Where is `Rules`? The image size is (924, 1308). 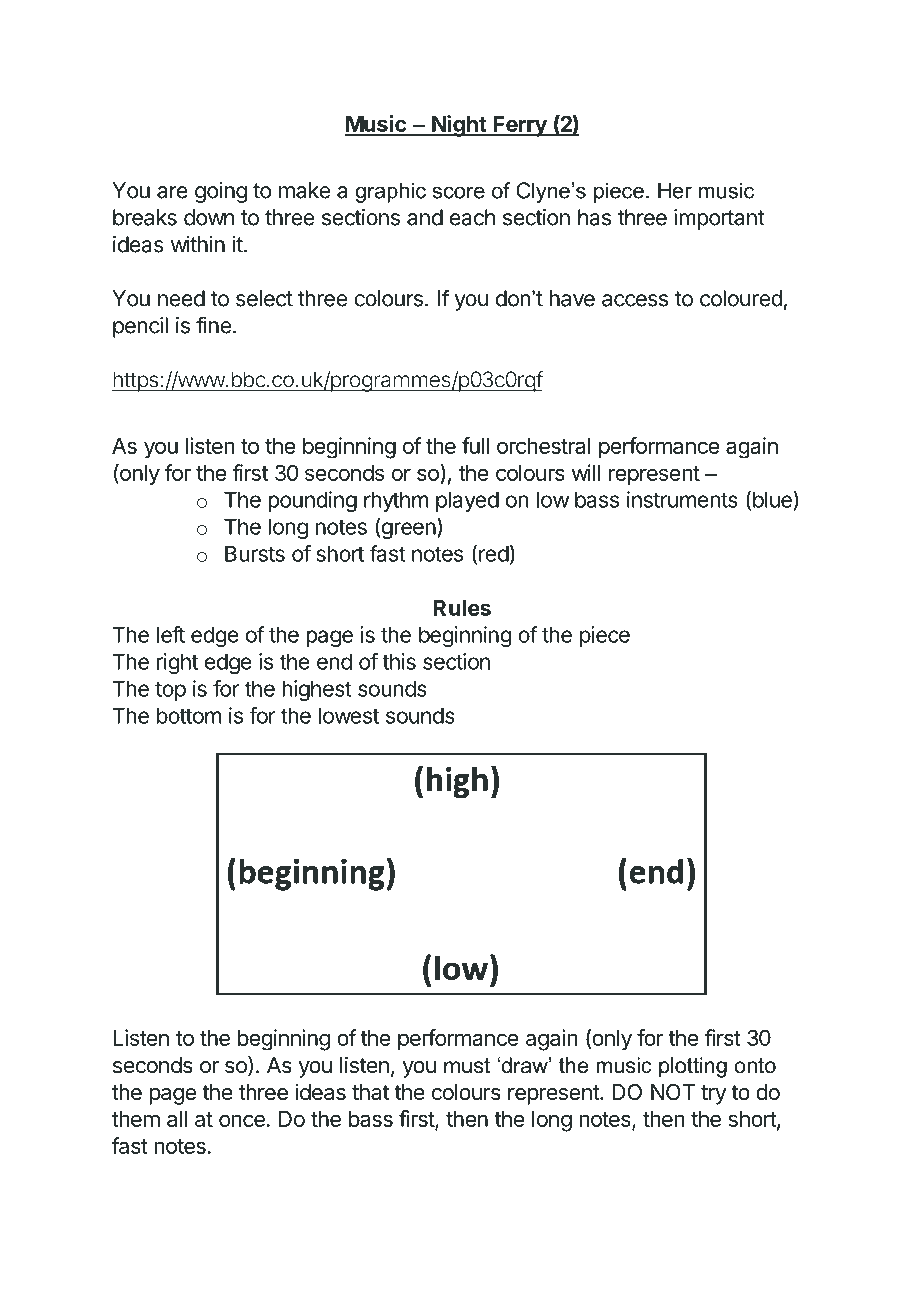
Rules is located at coordinates (462, 608).
